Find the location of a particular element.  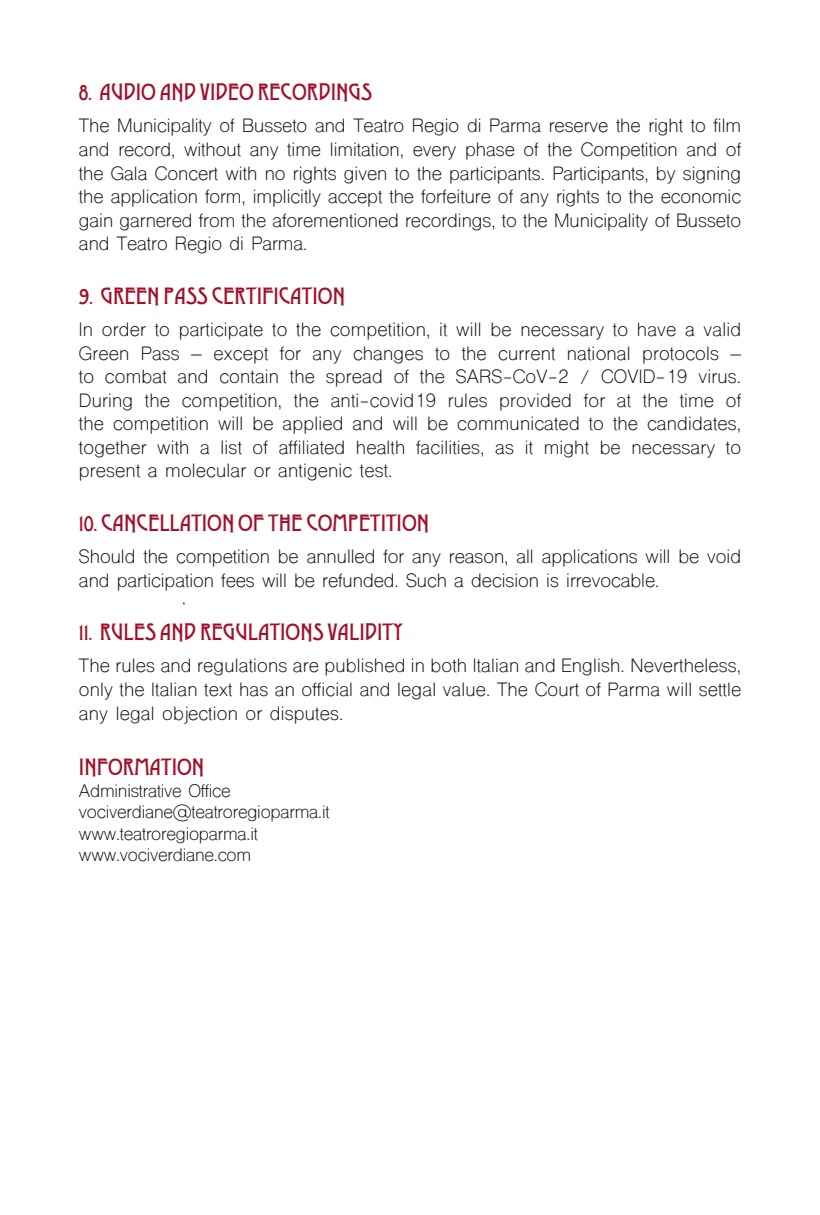

Office is located at coordinates (209, 791).
